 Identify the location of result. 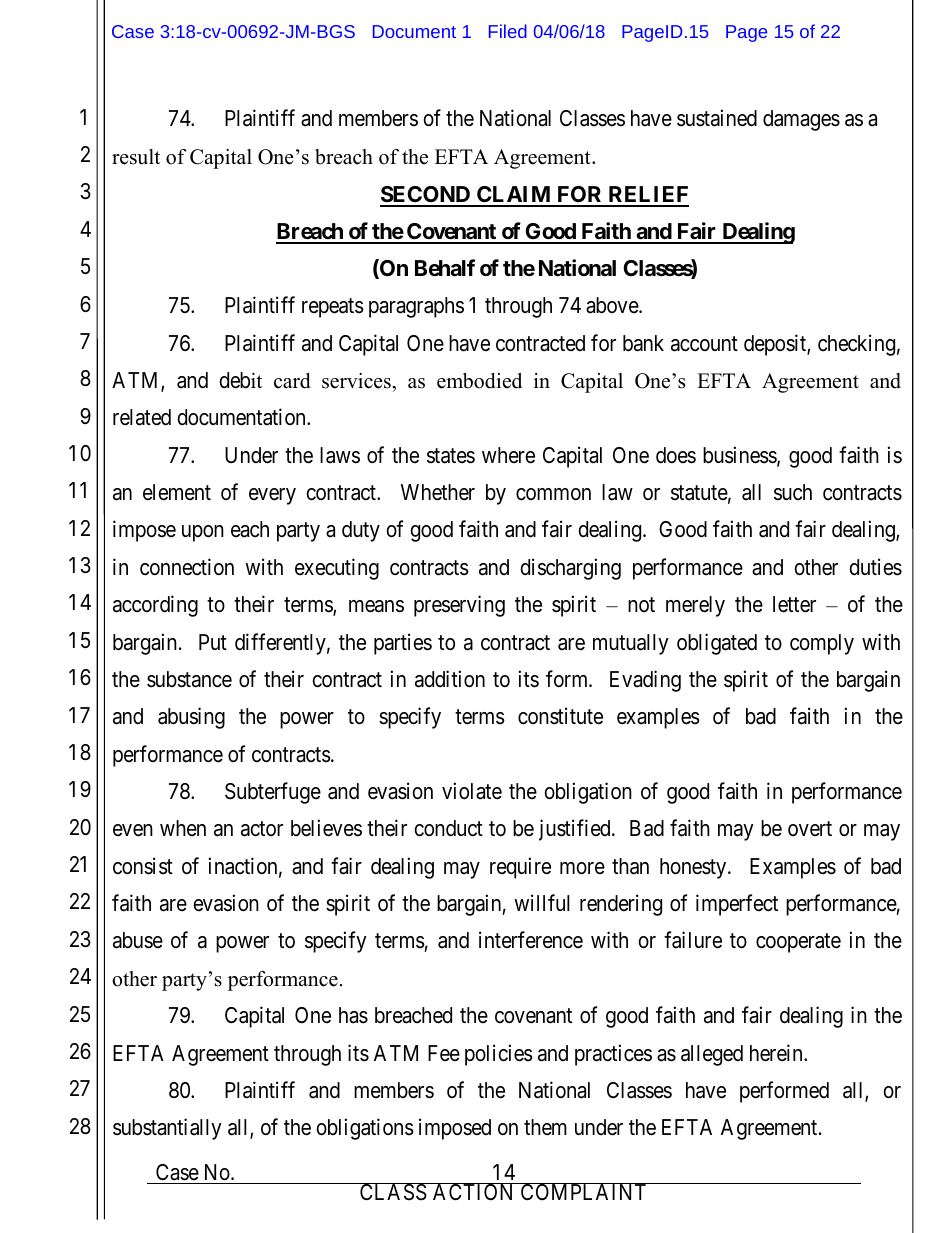
(136, 157).
